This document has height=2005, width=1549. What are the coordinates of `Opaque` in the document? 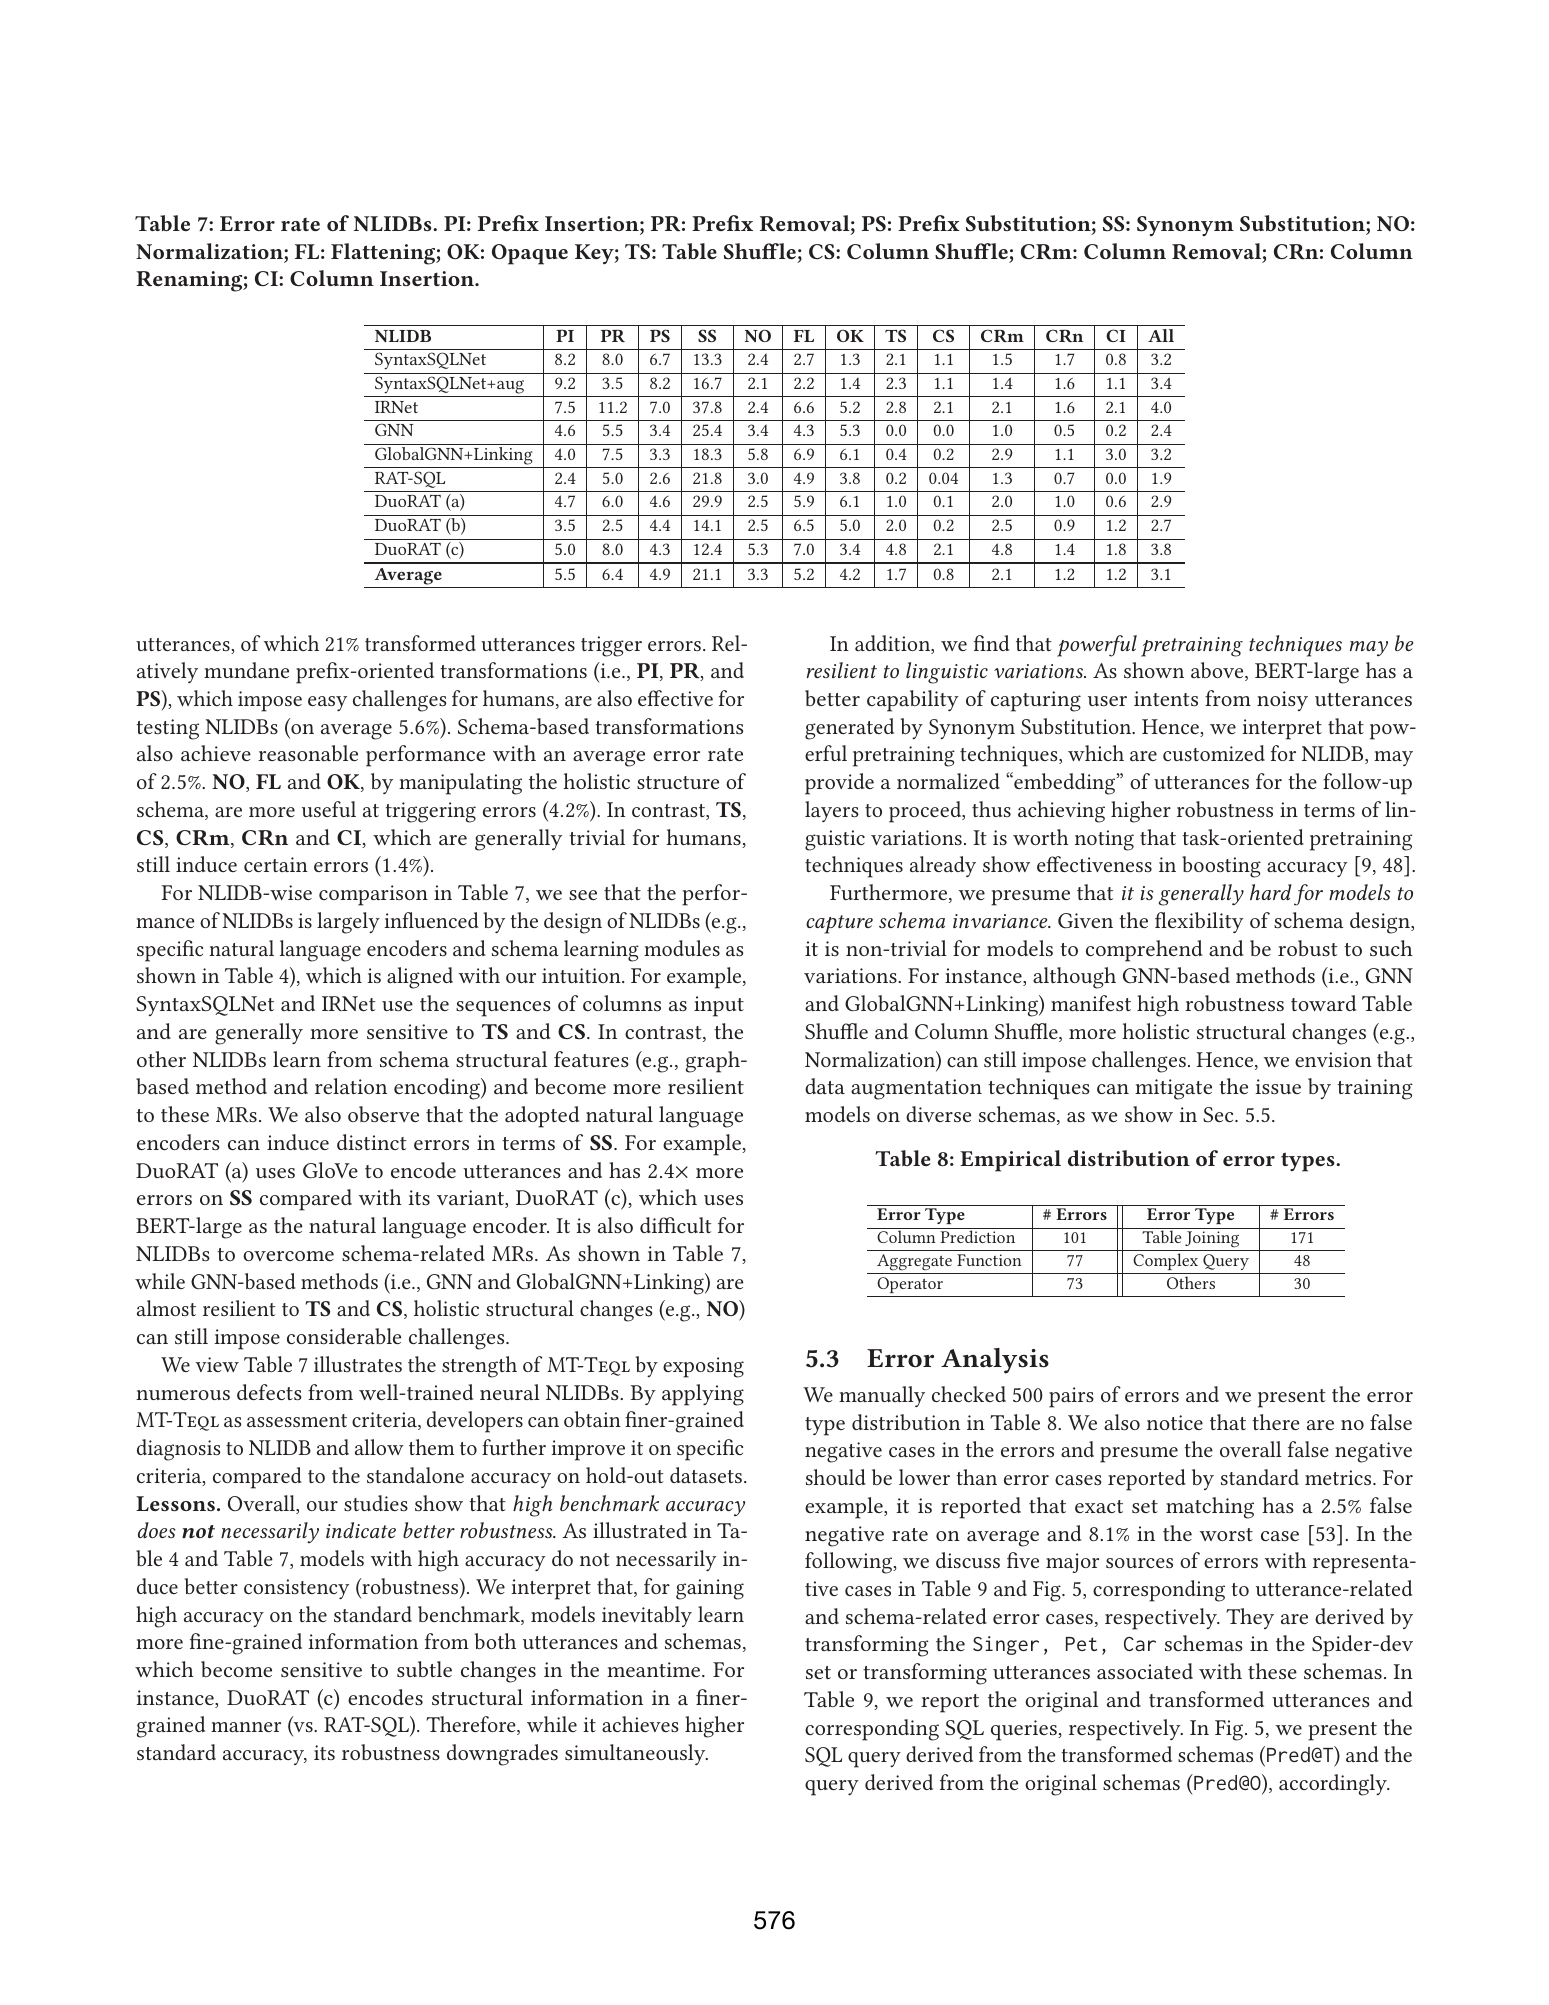 It's located at (530, 254).
